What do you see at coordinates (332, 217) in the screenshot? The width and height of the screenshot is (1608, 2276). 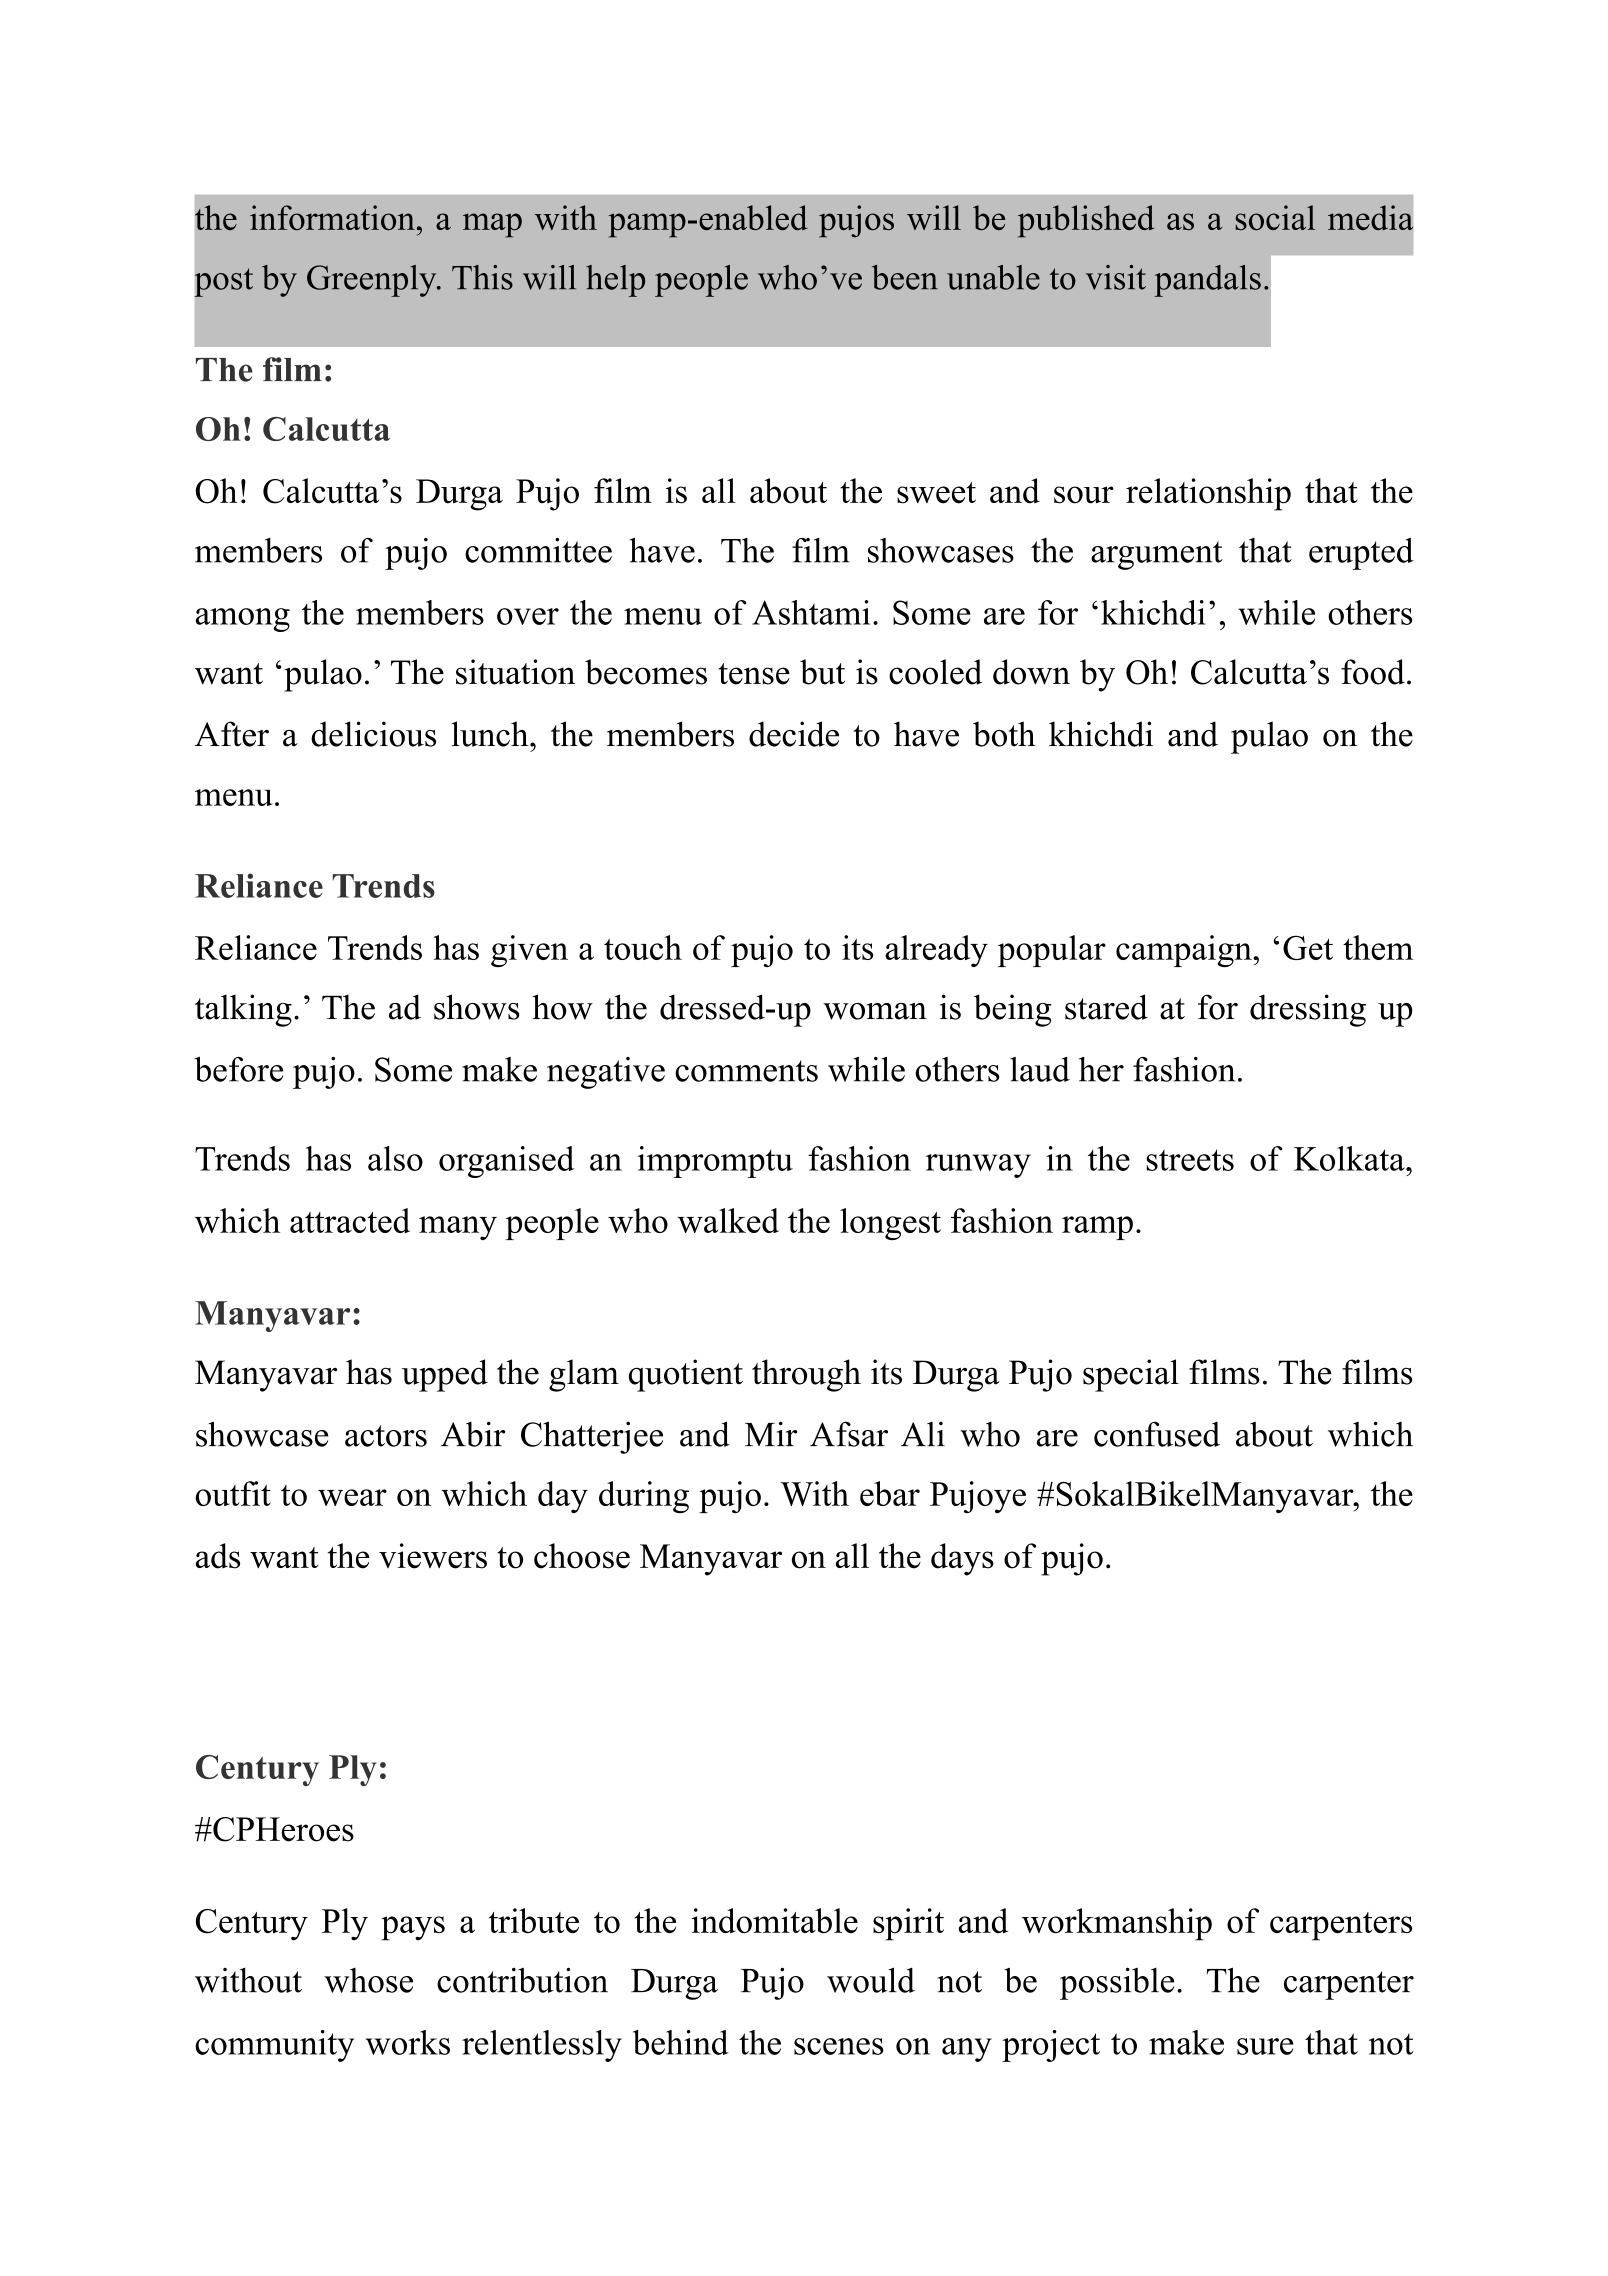 I see `information` at bounding box center [332, 217].
